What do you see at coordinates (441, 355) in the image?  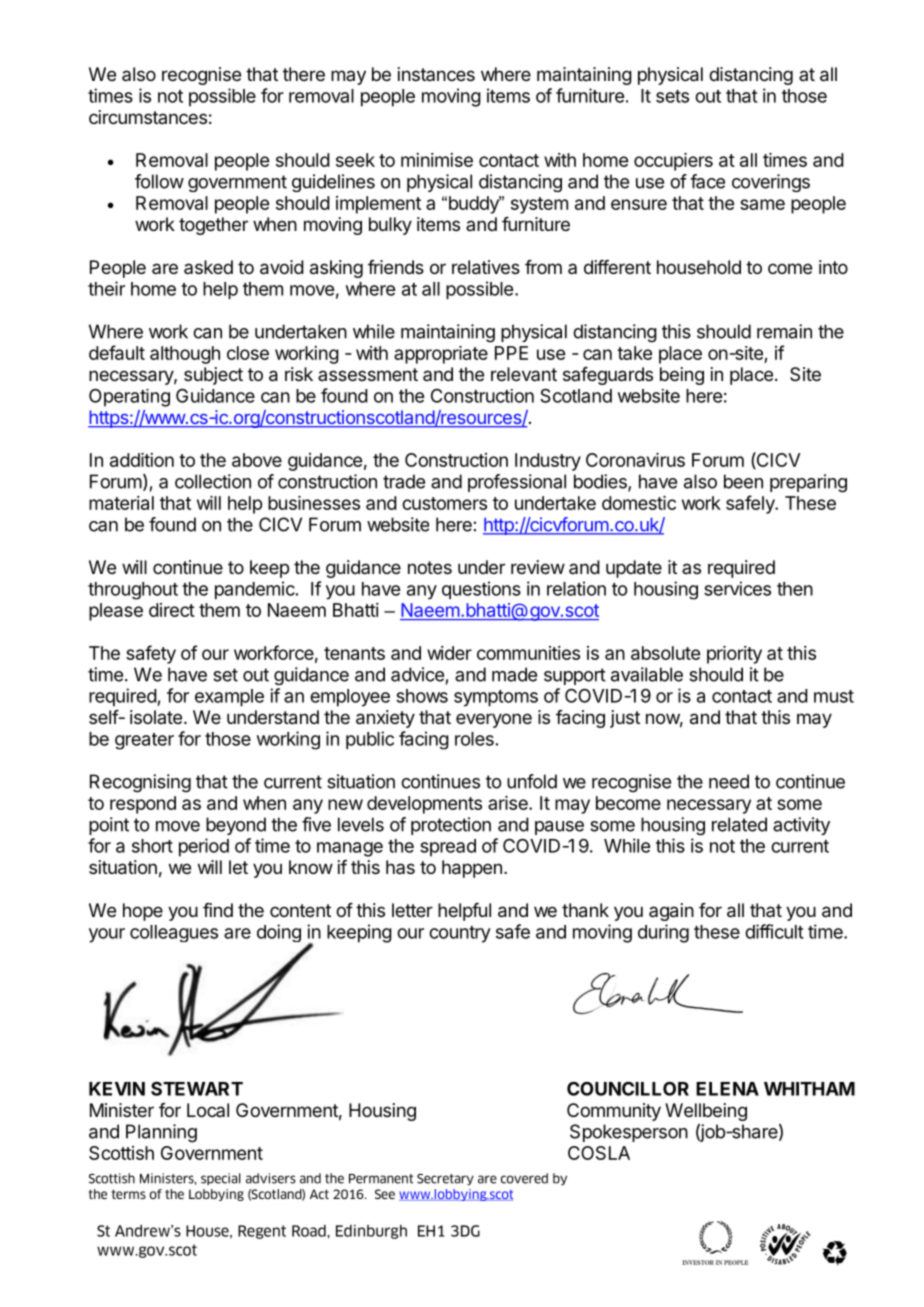 I see `appropriate` at bounding box center [441, 355].
